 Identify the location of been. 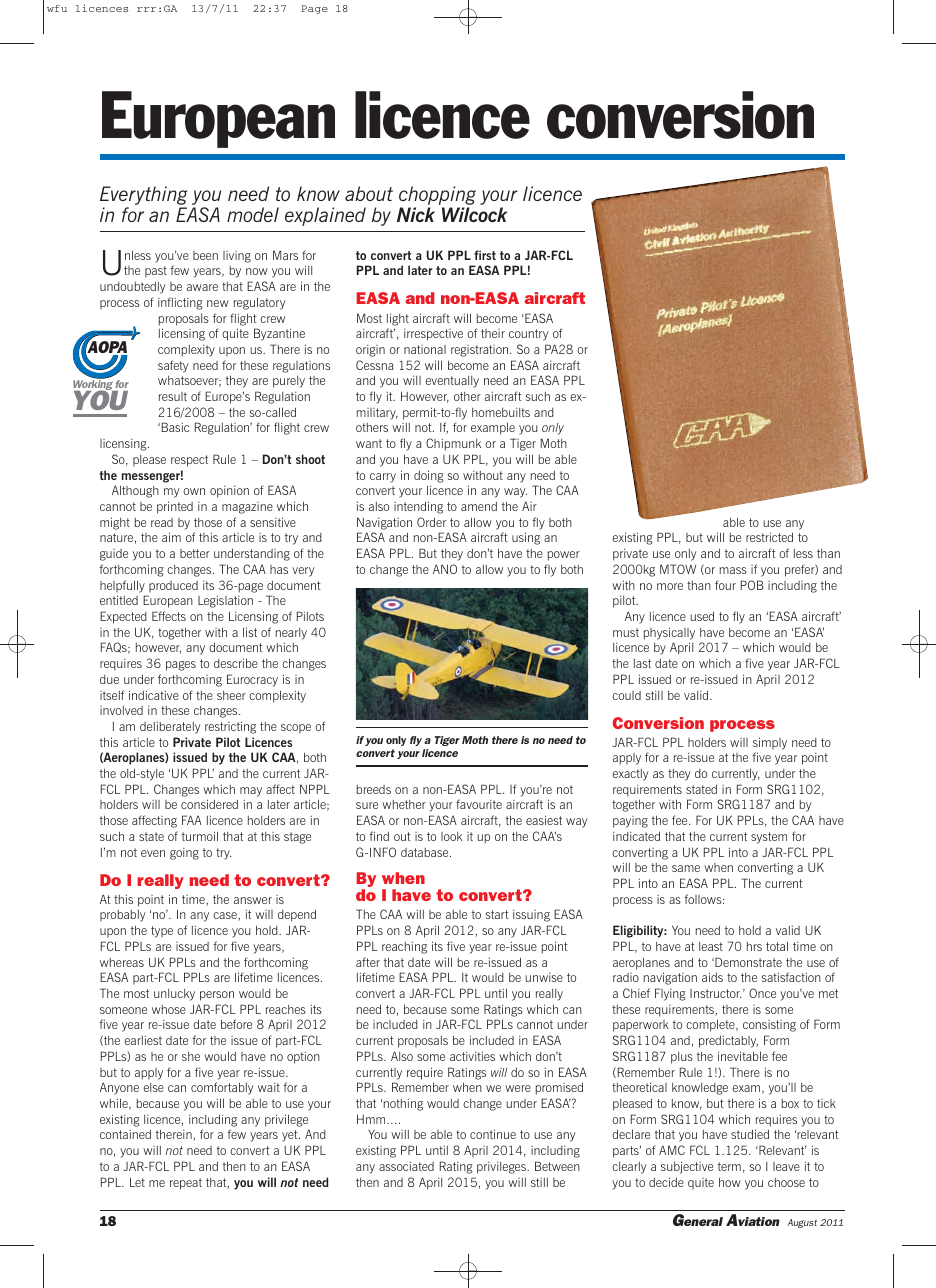
(205, 255).
